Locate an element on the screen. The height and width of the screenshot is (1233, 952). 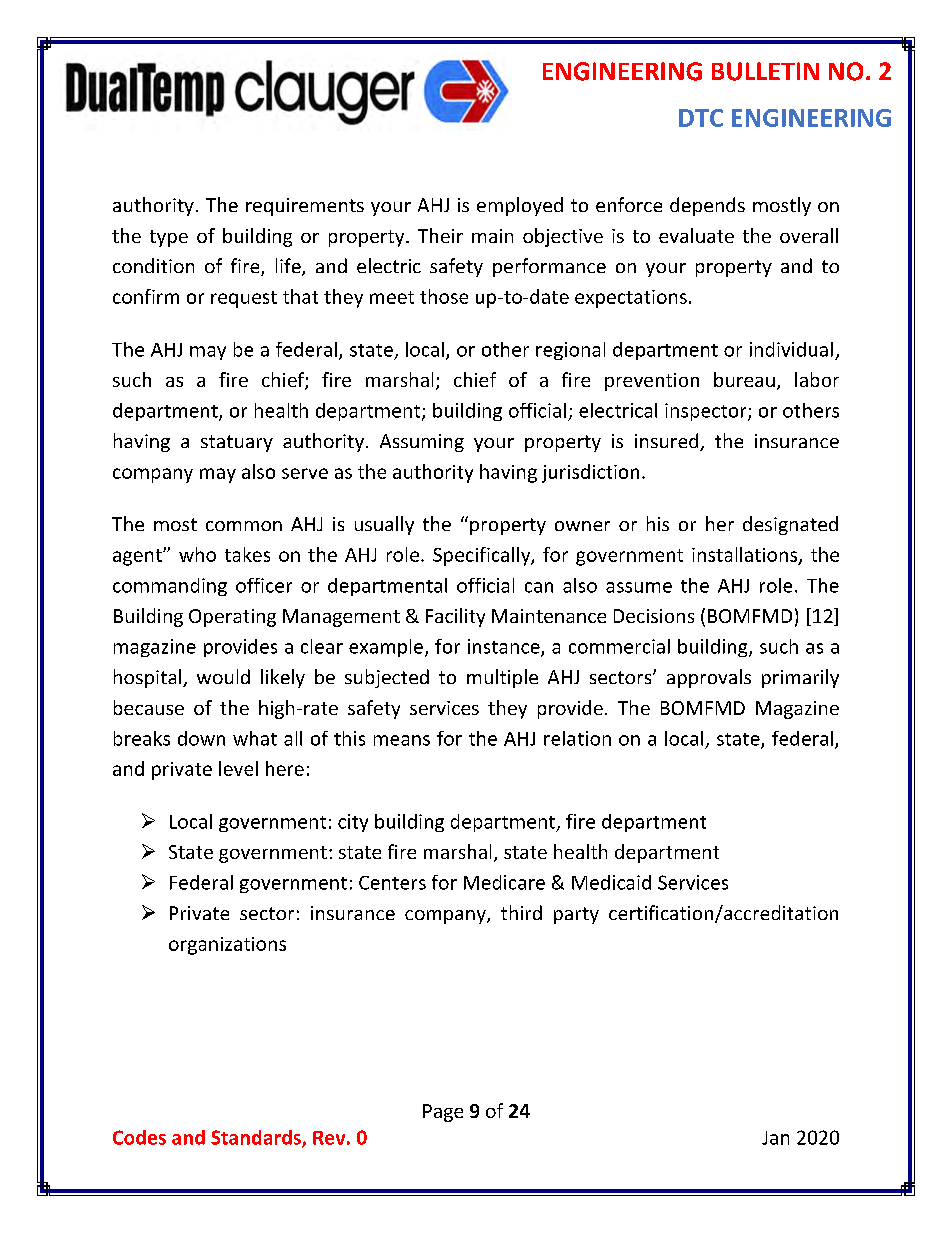
bureau is located at coordinates (744, 379).
